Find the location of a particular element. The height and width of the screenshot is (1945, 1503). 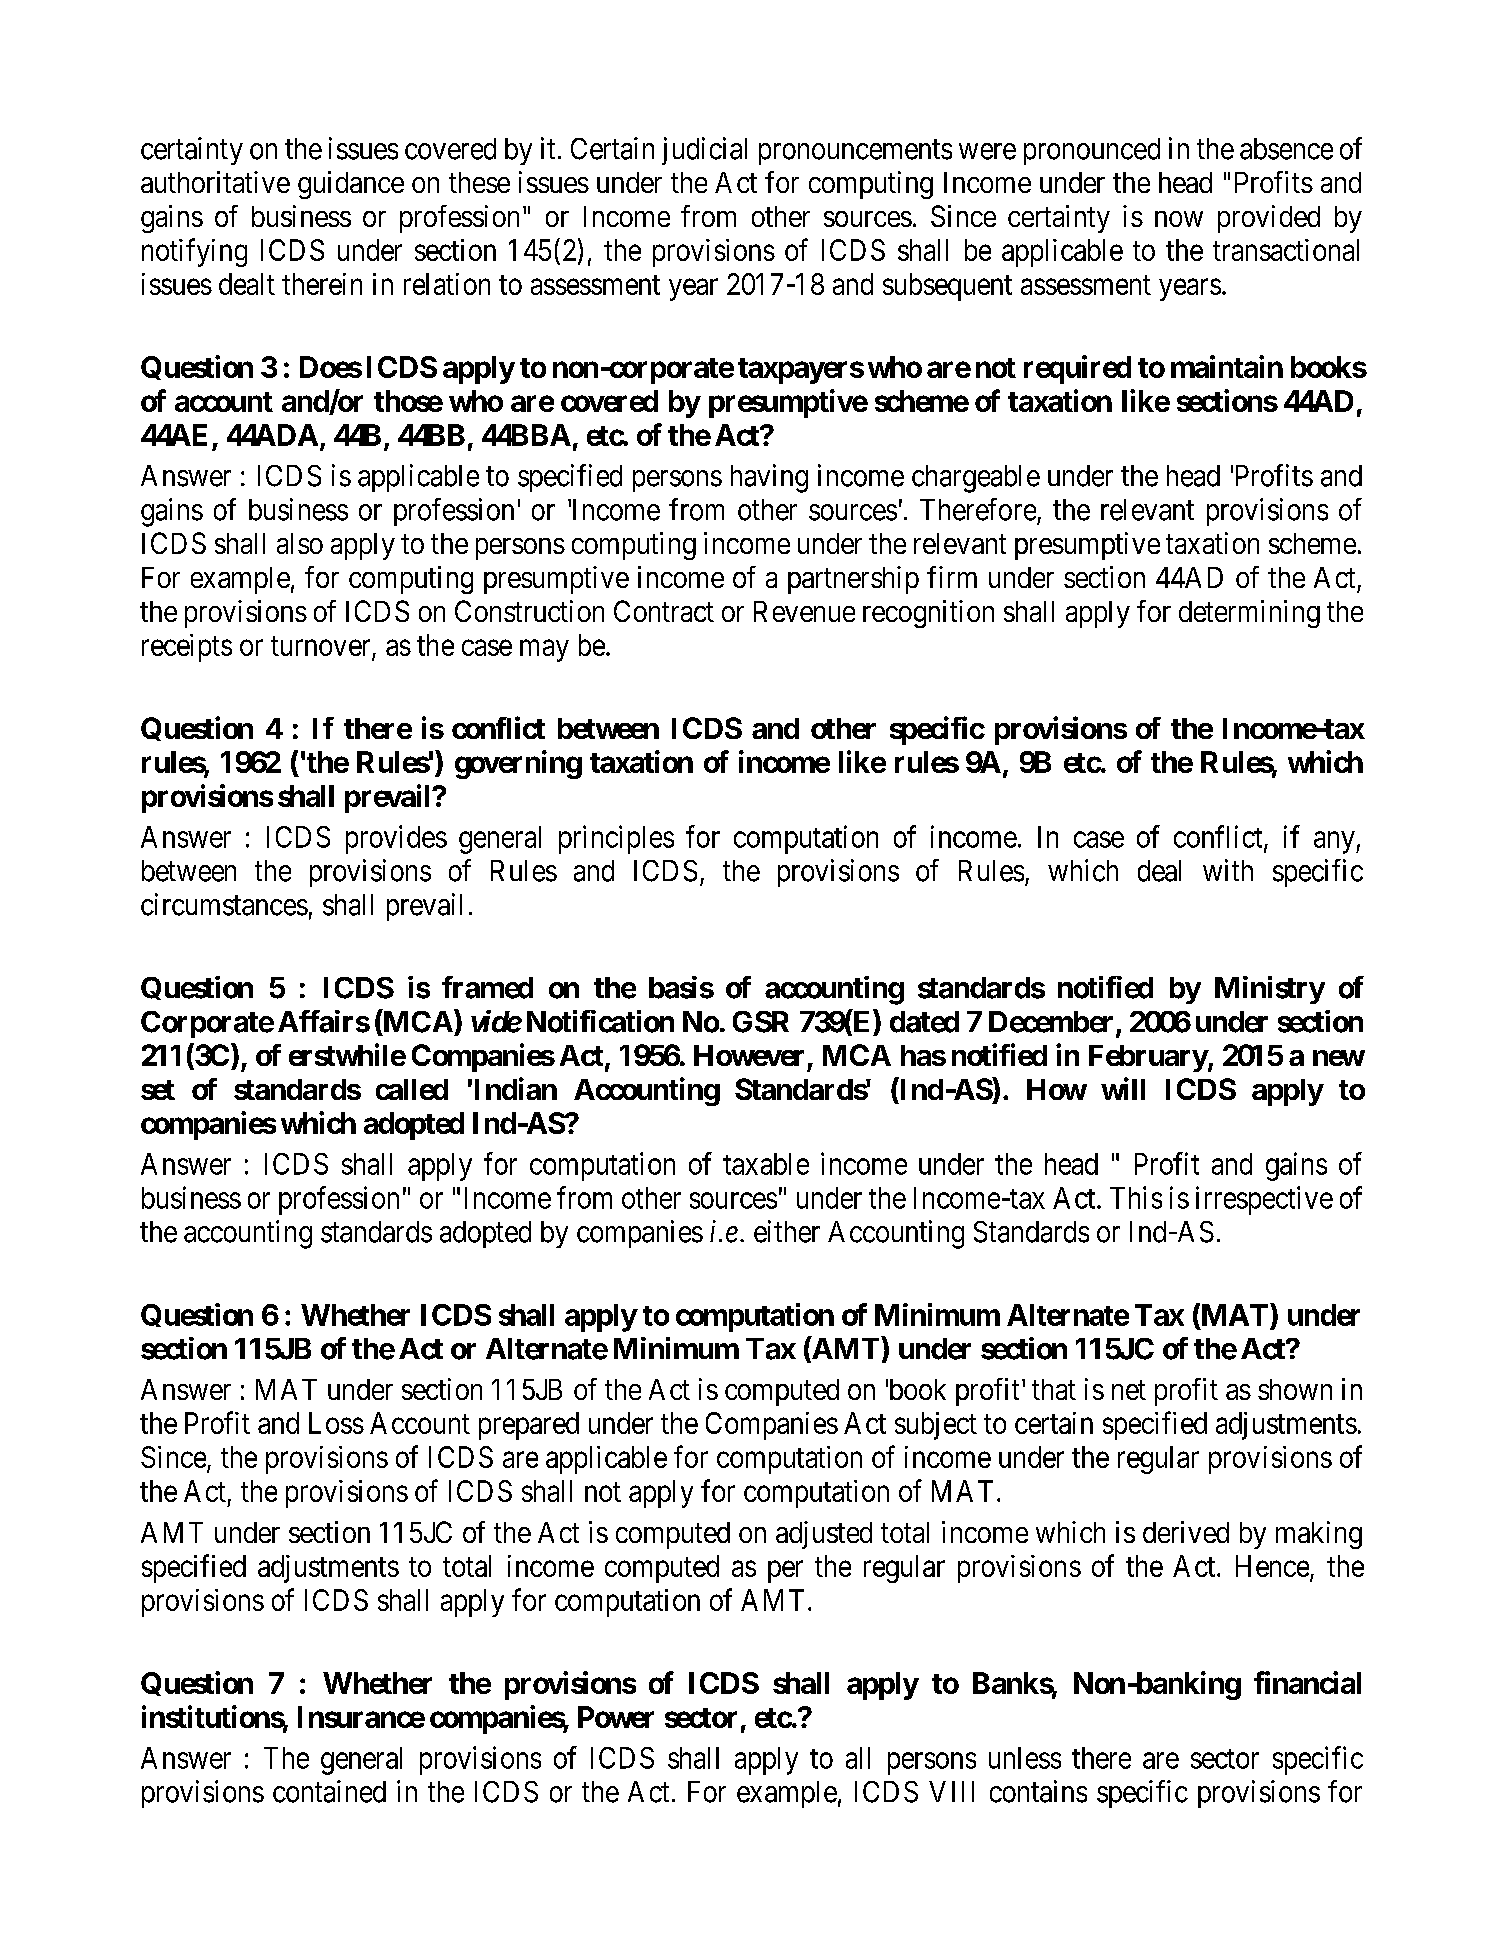

Power is located at coordinates (616, 1717).
